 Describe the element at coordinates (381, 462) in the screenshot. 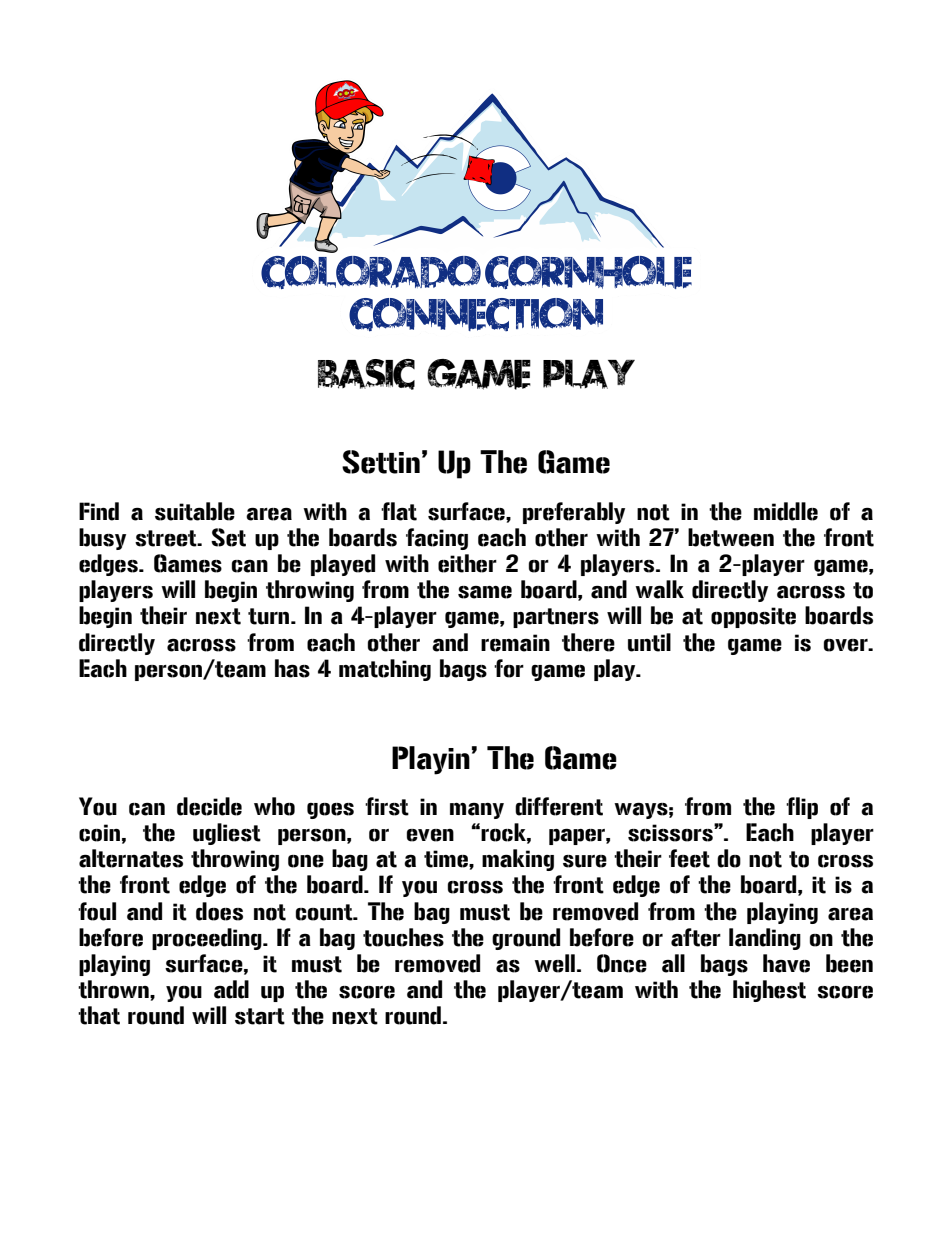

I see `Settin` at that location.
